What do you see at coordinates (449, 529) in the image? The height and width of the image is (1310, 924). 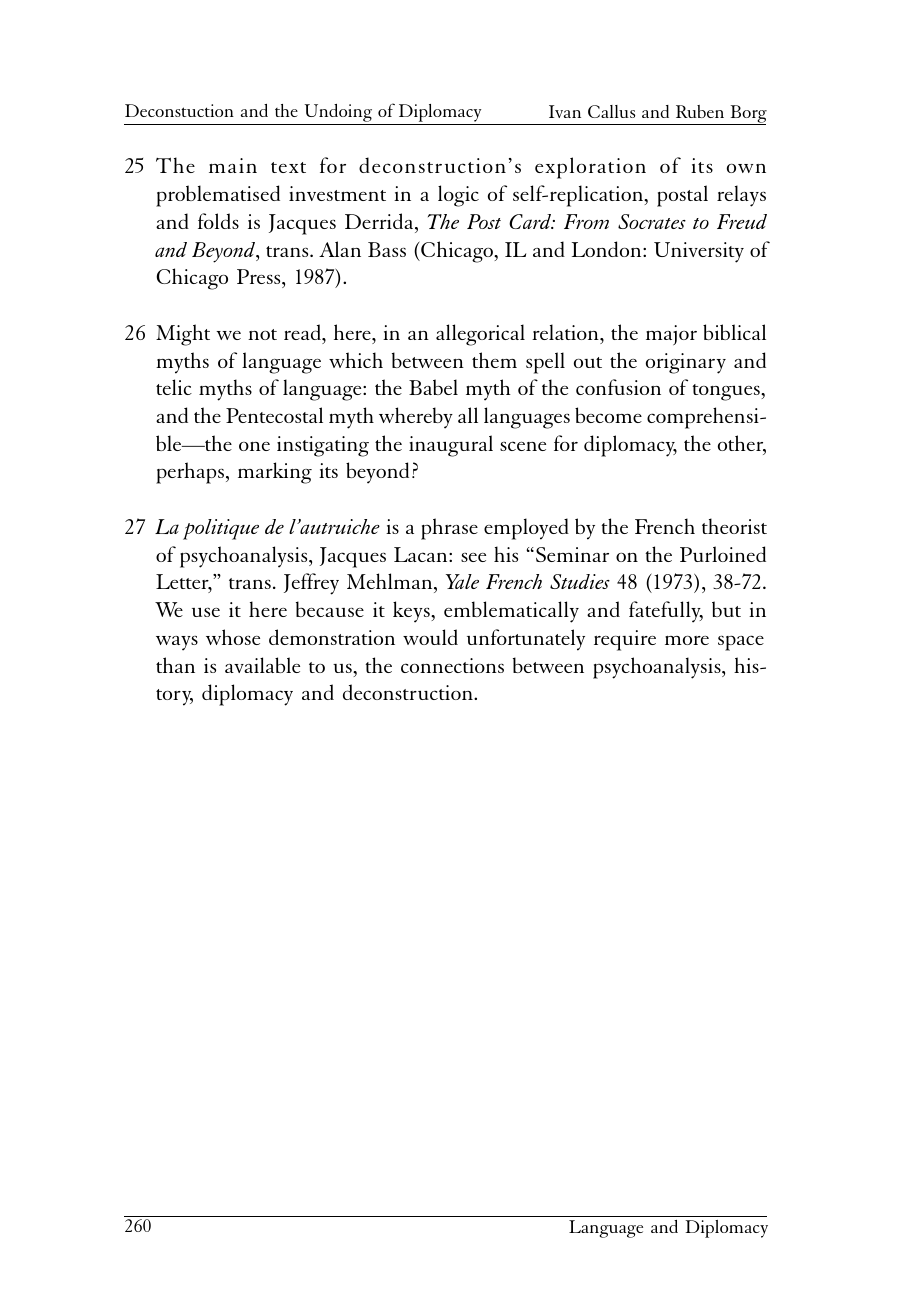 I see `phrase` at bounding box center [449, 529].
